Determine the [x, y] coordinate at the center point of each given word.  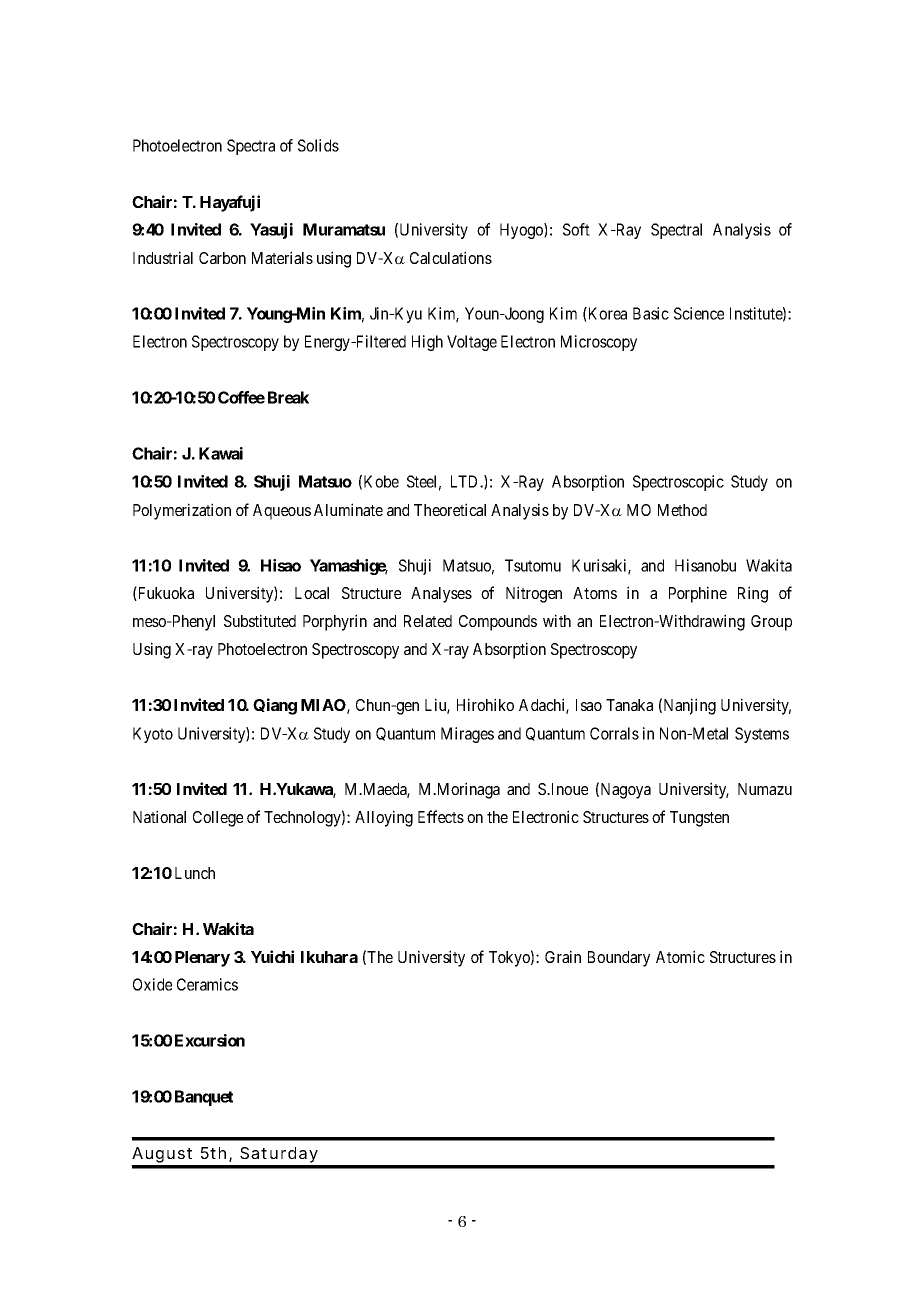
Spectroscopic [678, 483]
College [218, 819]
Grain [563, 956]
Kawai [221, 453]
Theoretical [450, 509]
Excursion [210, 1040]
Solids [318, 145]
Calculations [451, 257]
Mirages [467, 735]
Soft [576, 229]
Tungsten [699, 819]
